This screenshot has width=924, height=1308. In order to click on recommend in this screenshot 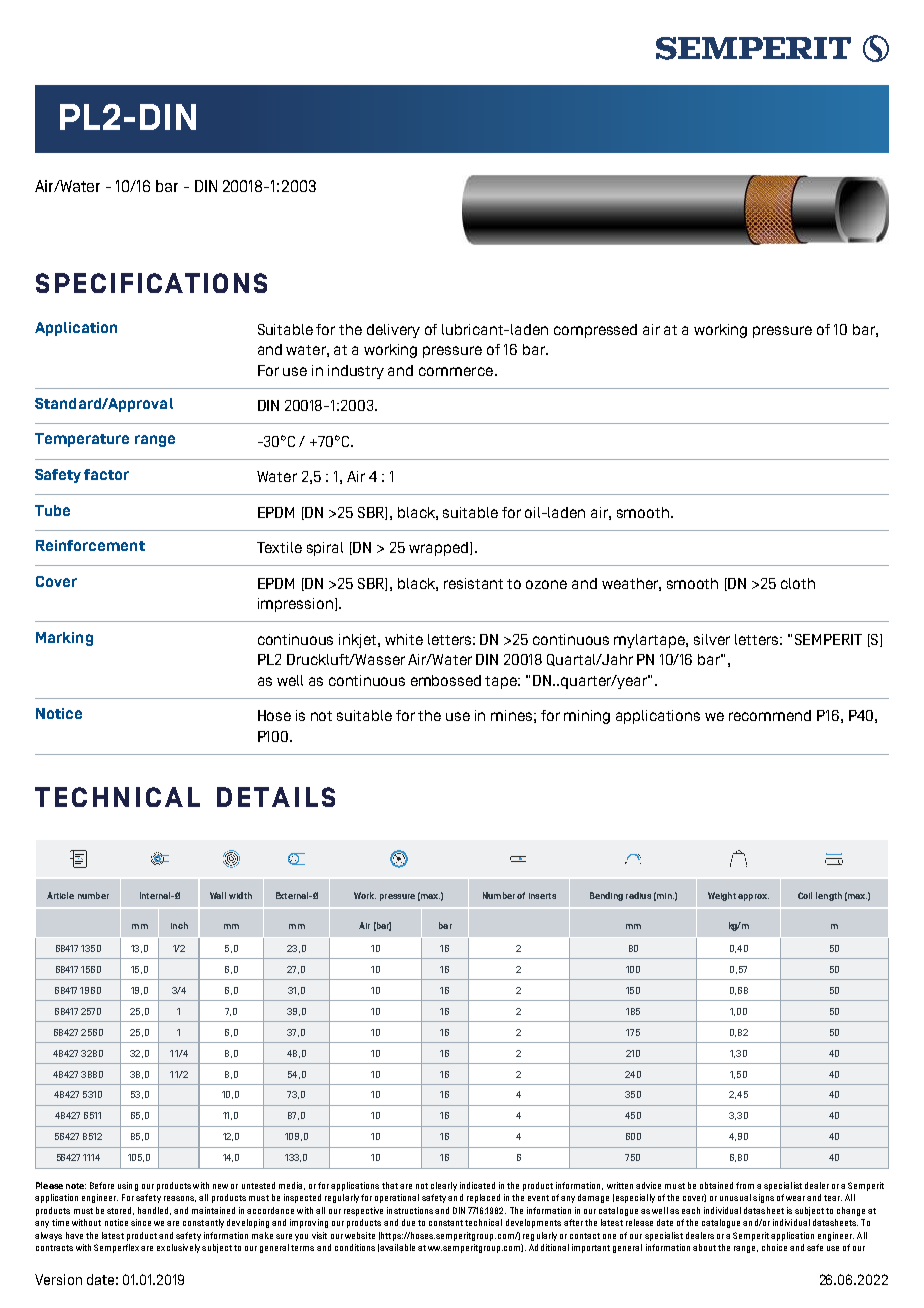, I will do `click(770, 715)`.
